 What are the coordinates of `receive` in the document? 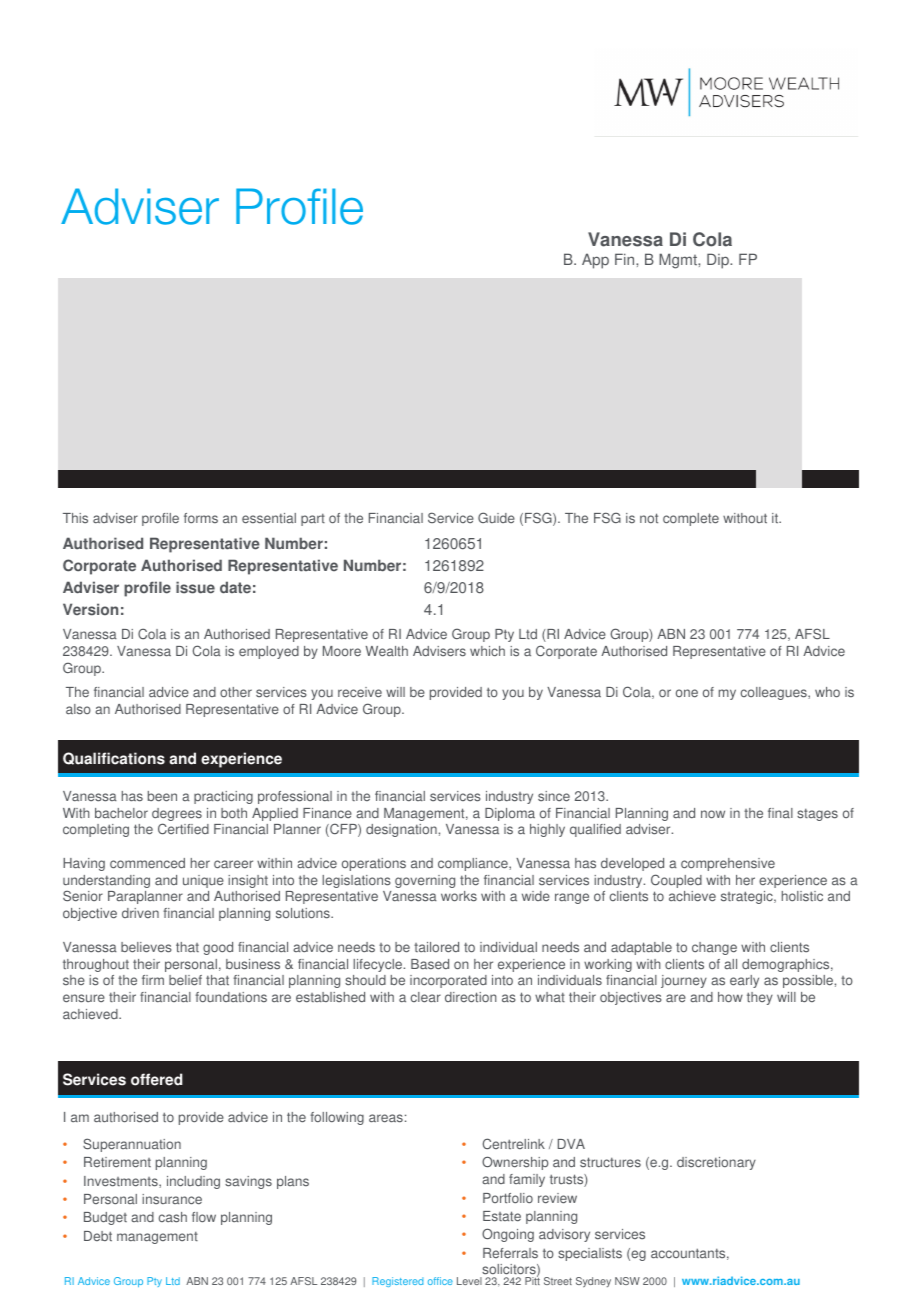 It's located at (360, 692).
